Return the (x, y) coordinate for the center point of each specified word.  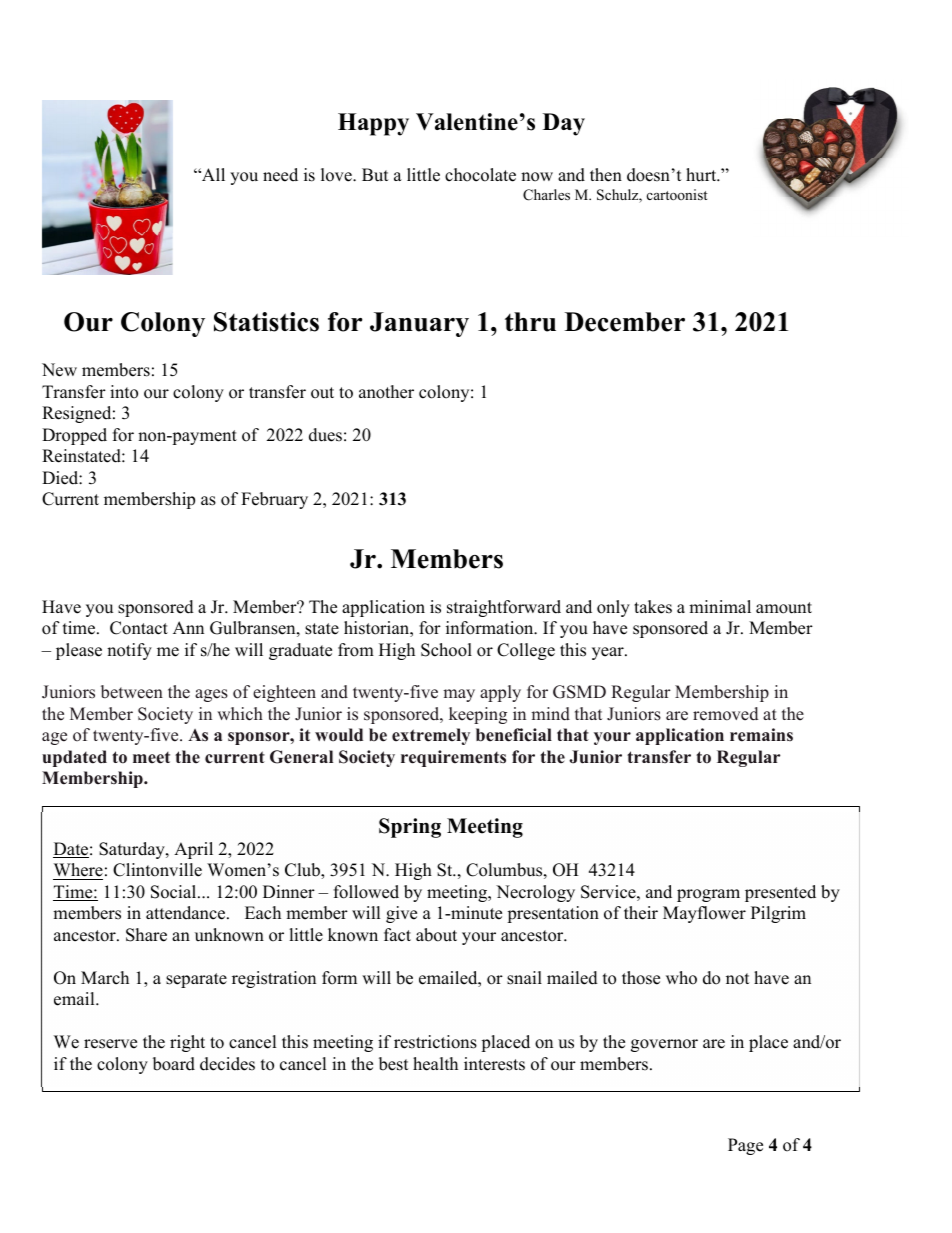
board (174, 1064)
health (435, 1064)
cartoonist (677, 194)
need (280, 175)
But (375, 175)
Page (745, 1146)
